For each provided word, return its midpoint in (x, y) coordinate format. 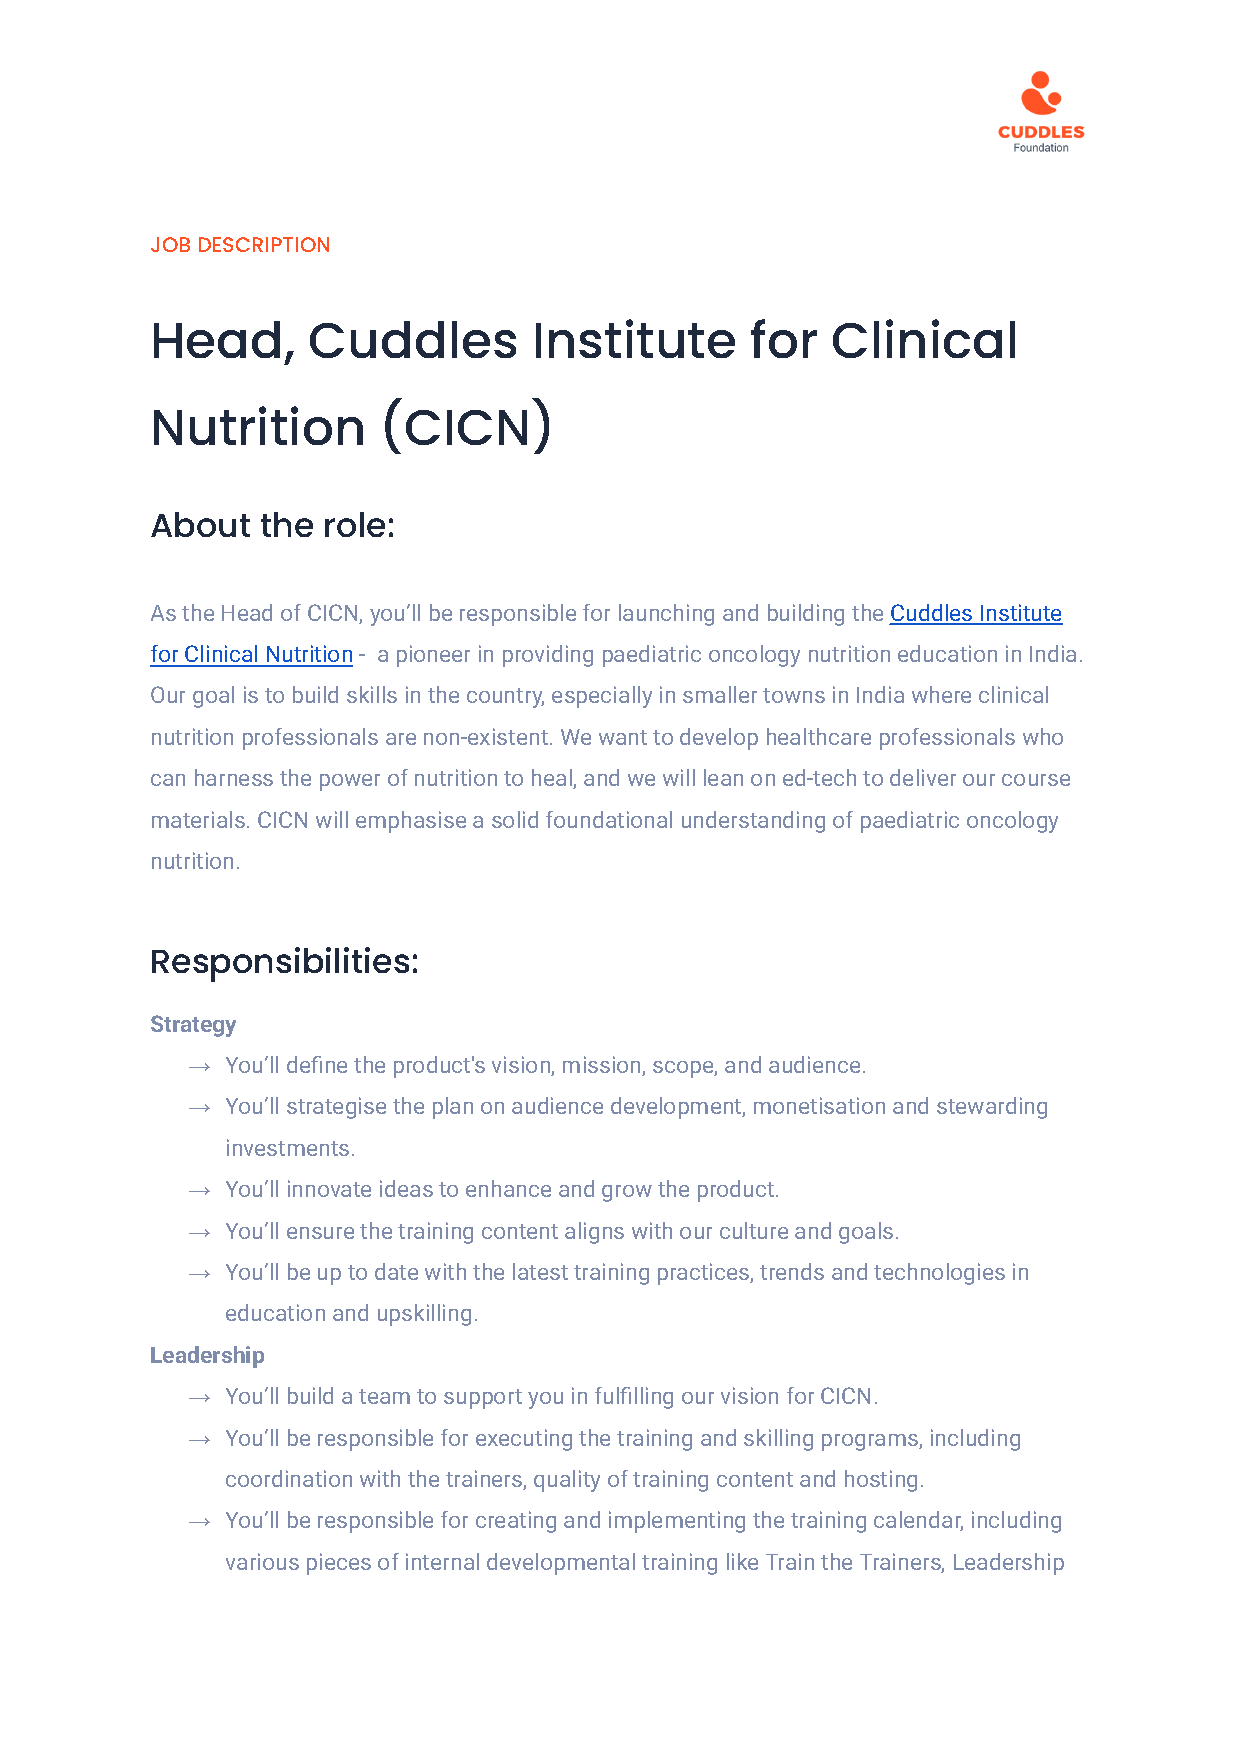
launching (666, 615)
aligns (594, 1233)
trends (792, 1271)
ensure (320, 1233)
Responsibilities (280, 964)
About (200, 524)
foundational (609, 819)
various (262, 1561)
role (355, 524)
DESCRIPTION (264, 244)
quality (567, 1481)
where (941, 694)
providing (548, 656)
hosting (881, 1481)
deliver (923, 777)
